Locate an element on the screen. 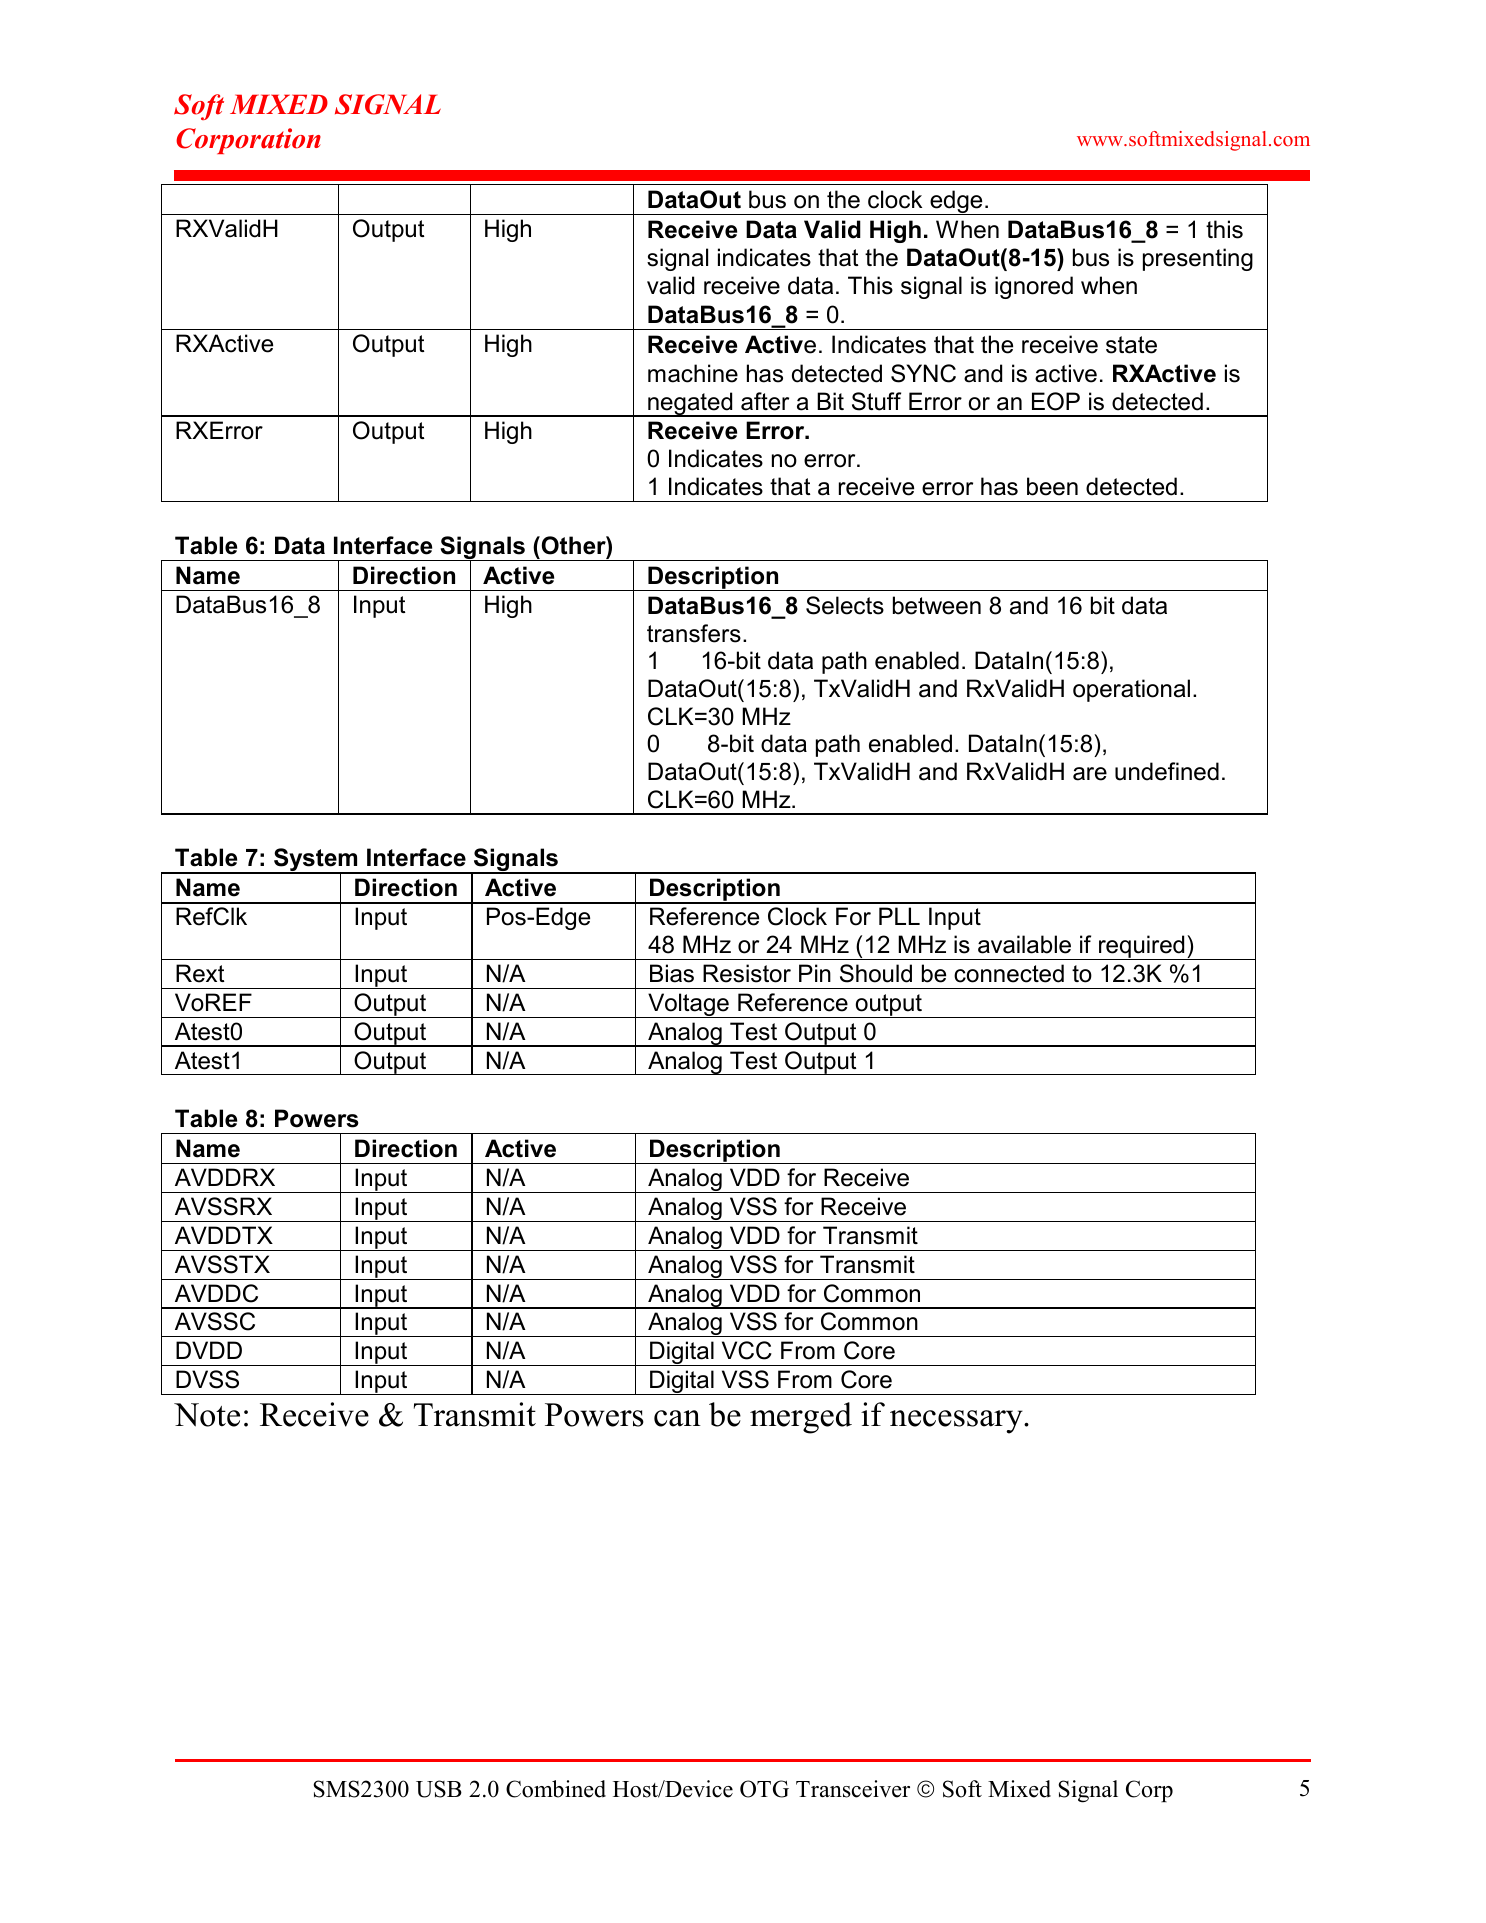 Image resolution: width=1486 pixels, height=1923 pixels. connected is located at coordinates (1009, 973).
